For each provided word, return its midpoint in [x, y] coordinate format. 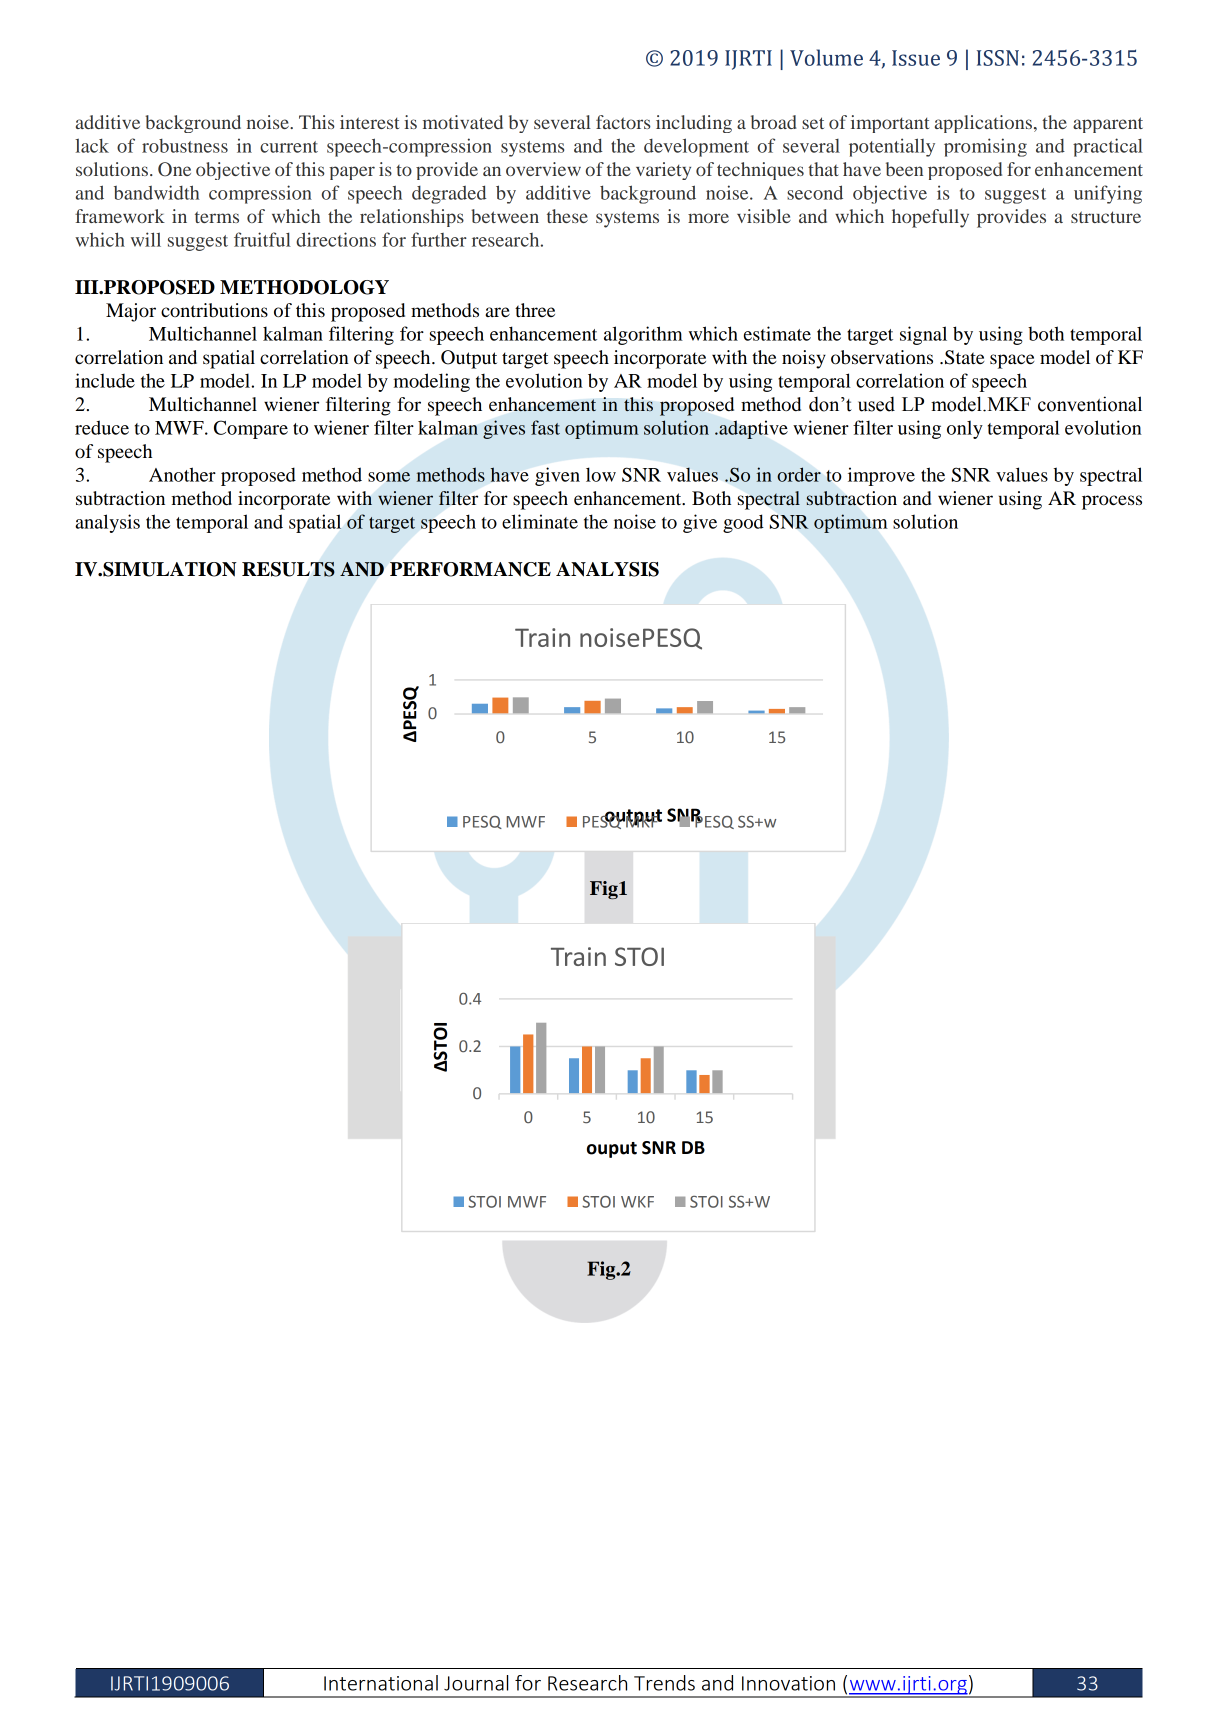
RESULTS [288, 569]
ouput [612, 1150]
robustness [185, 146]
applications [983, 124]
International [381, 1683]
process [1112, 502]
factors [623, 122]
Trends [664, 1683]
